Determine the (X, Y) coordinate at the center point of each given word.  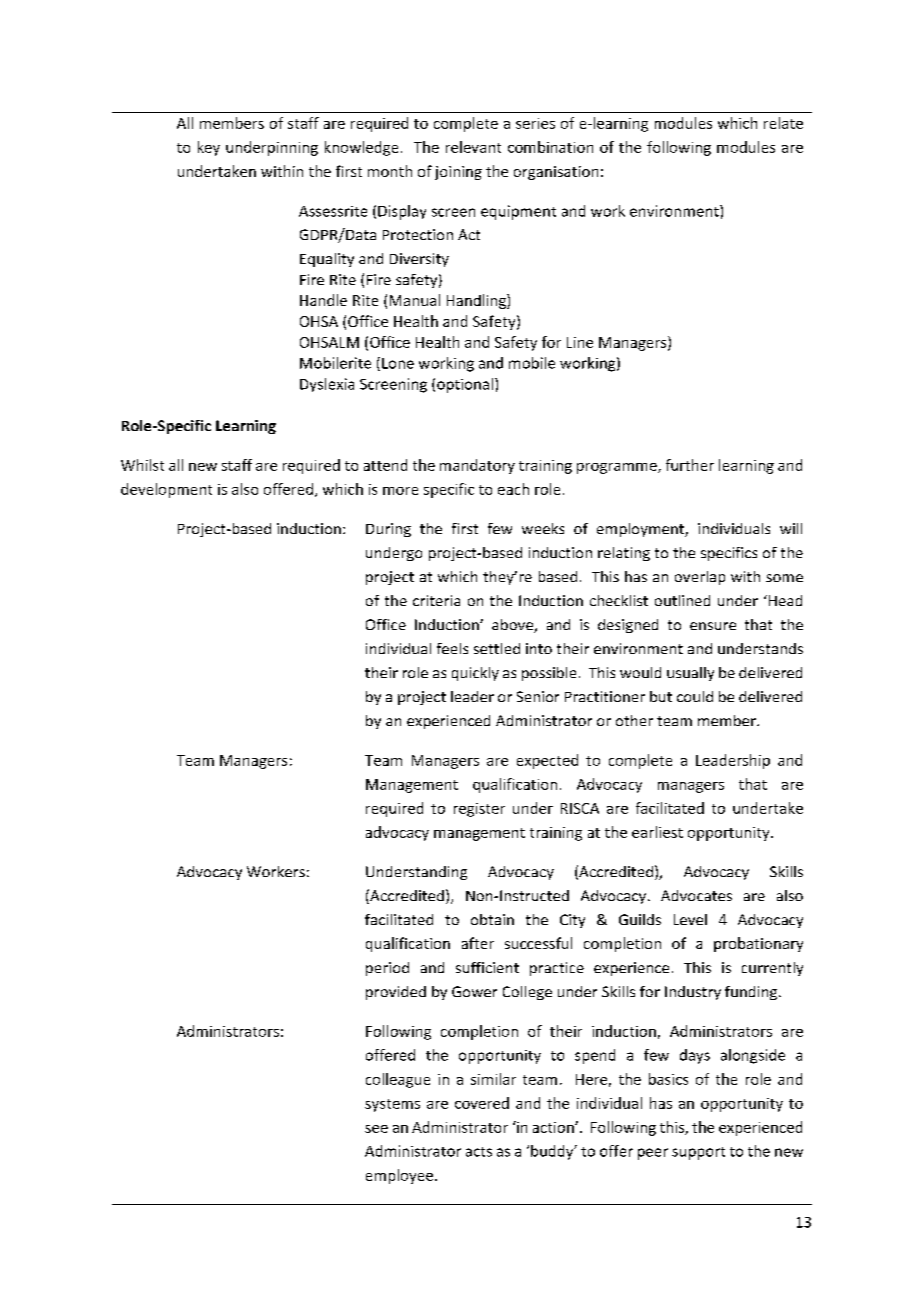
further (690, 465)
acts (479, 1152)
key (209, 148)
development (166, 490)
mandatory (477, 466)
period (387, 969)
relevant (473, 147)
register (479, 810)
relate (783, 123)
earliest (657, 832)
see (376, 1129)
